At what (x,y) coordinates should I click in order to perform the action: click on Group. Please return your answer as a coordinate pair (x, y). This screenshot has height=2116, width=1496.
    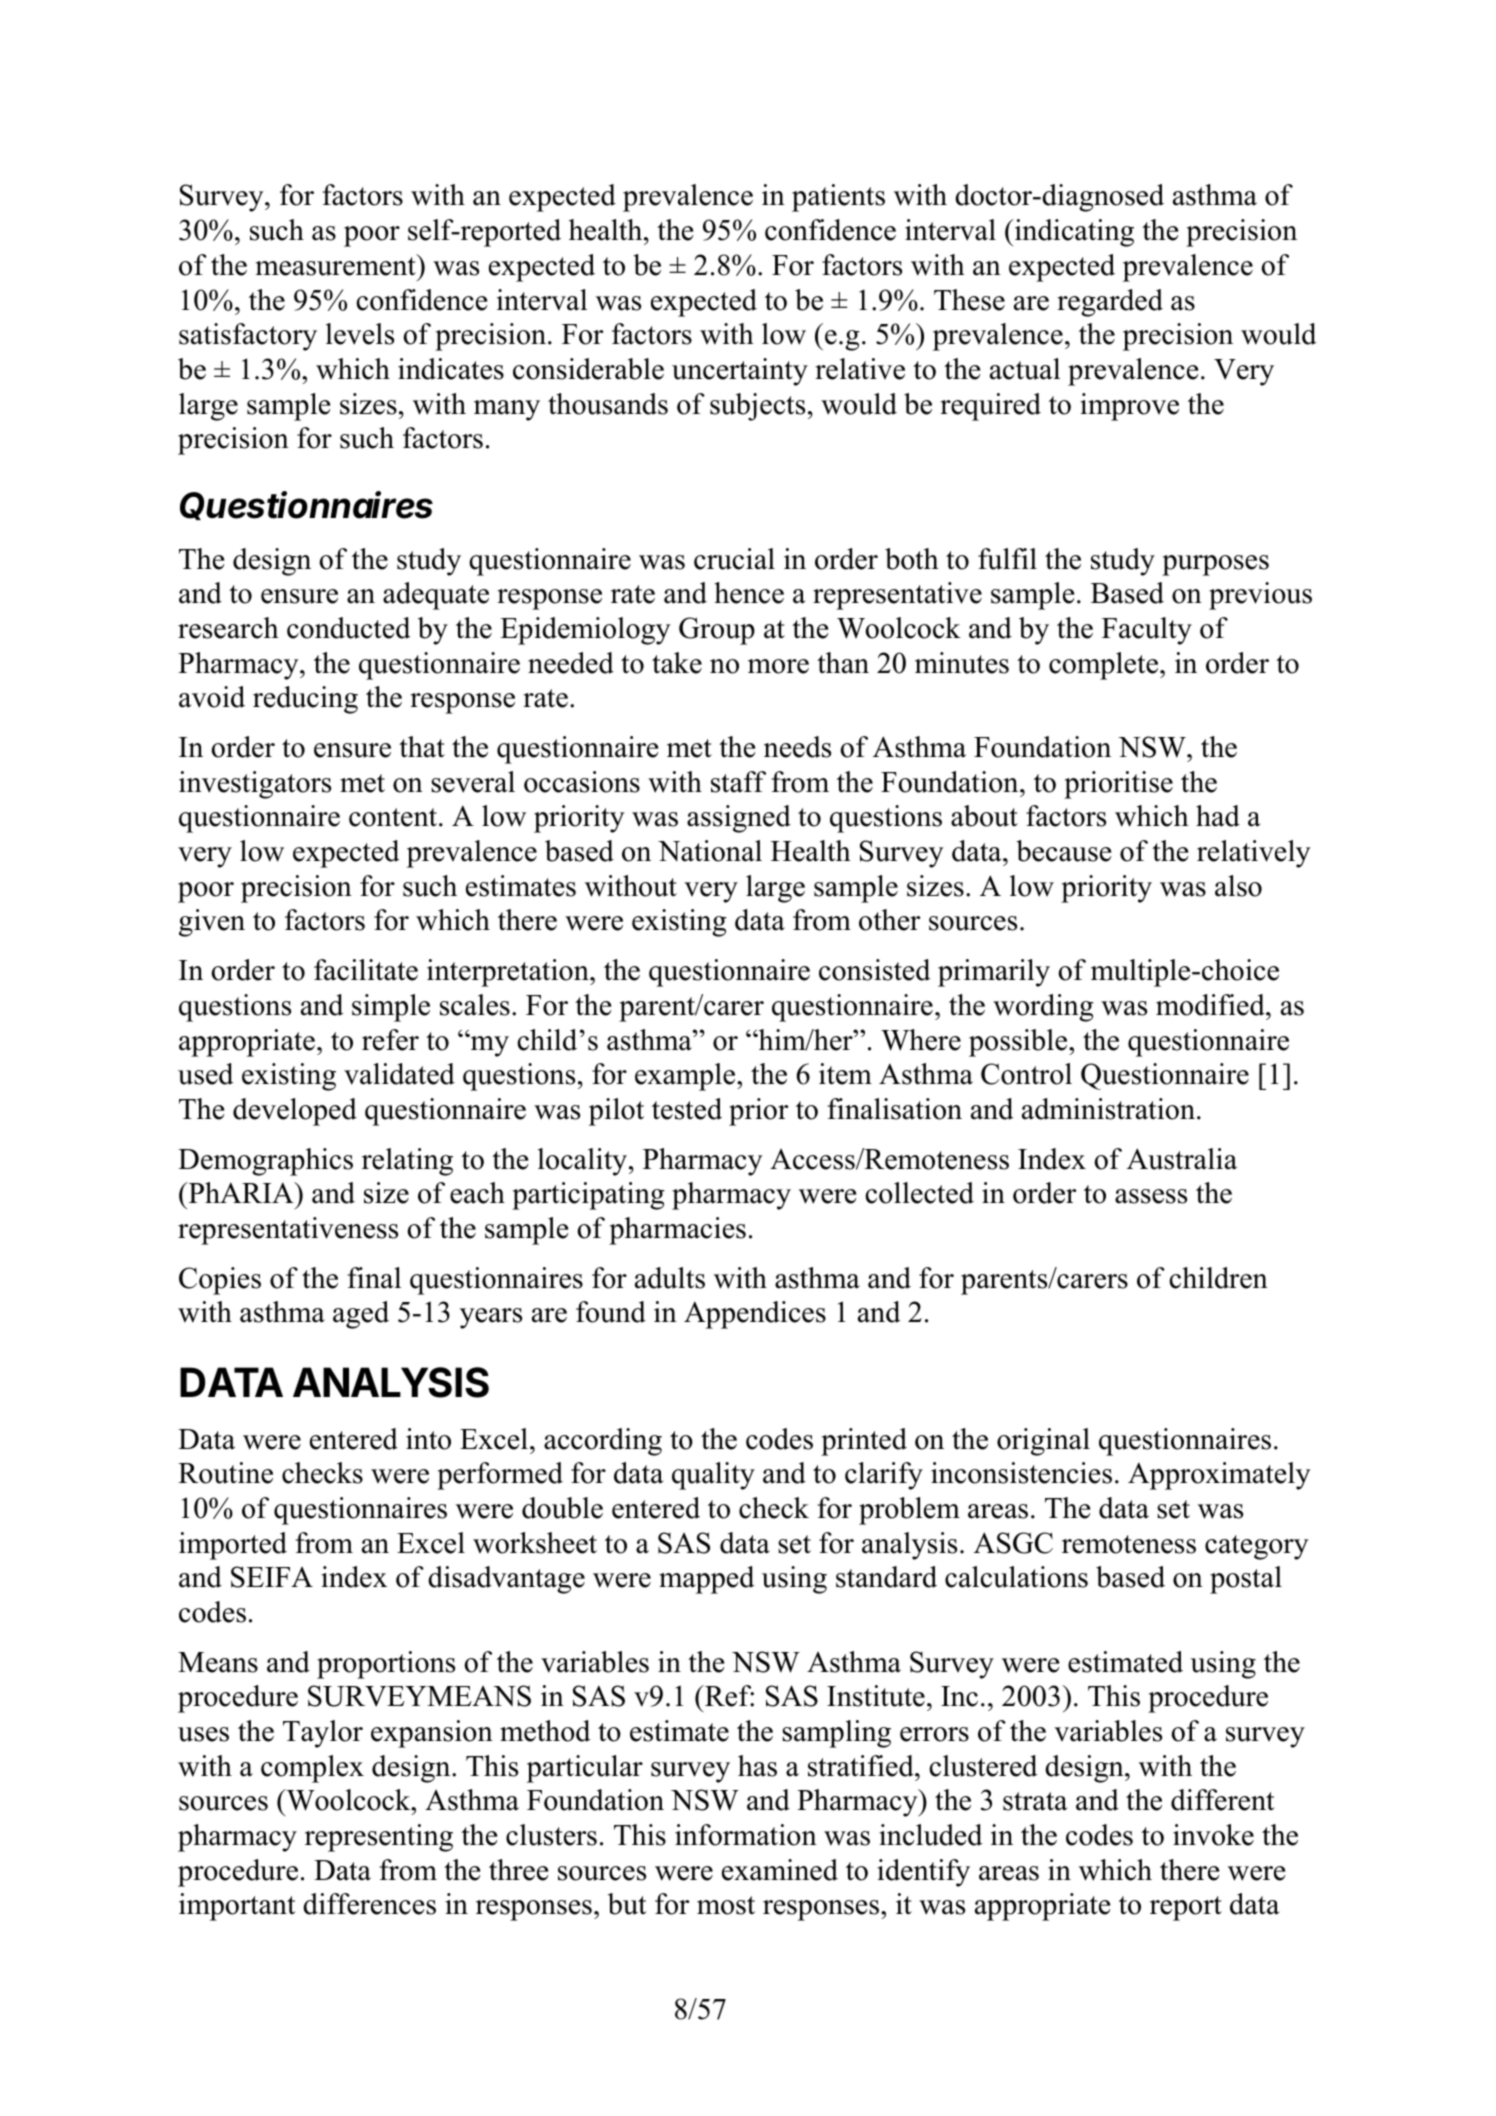
    Looking at the image, I should click on (717, 631).
